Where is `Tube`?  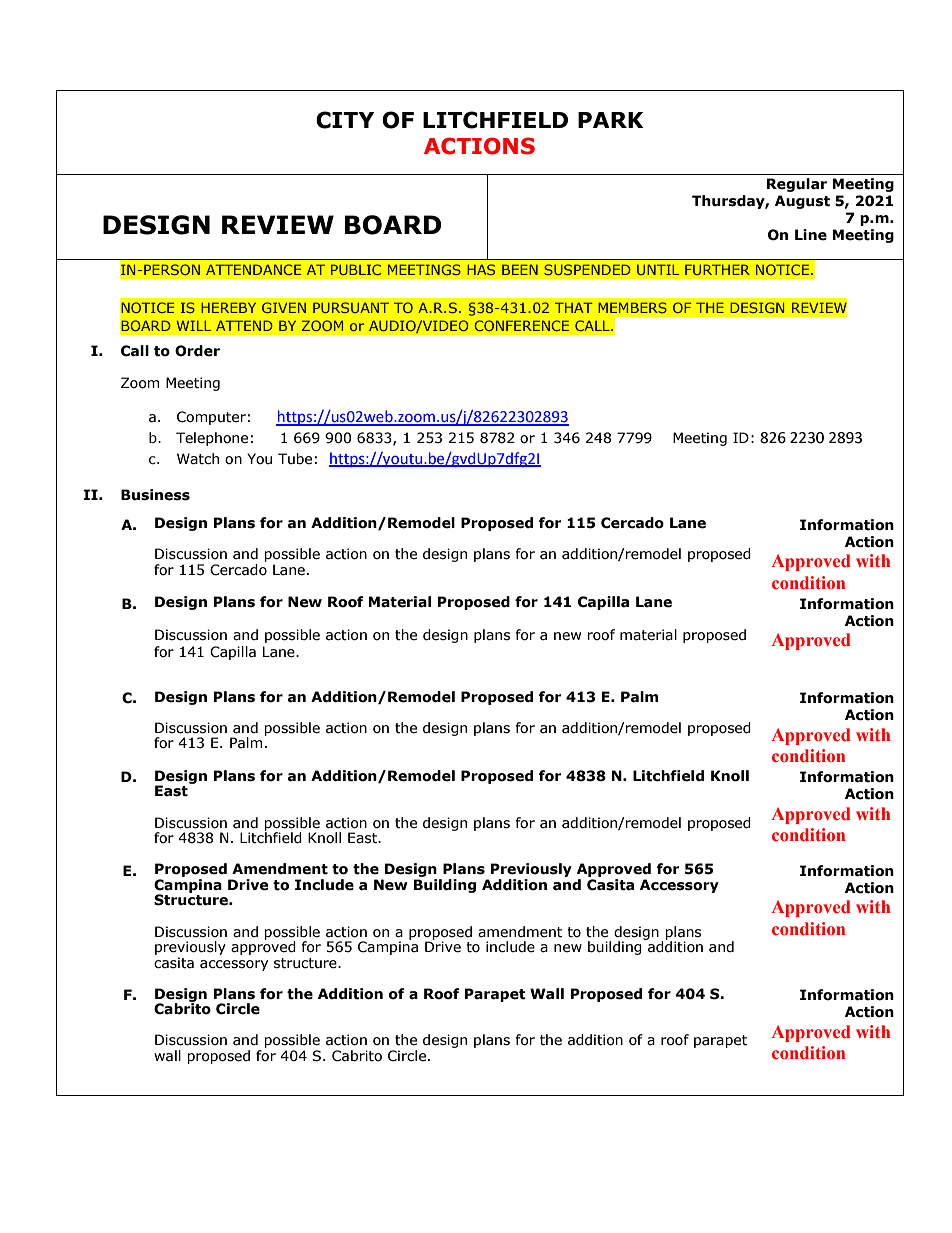 Tube is located at coordinates (295, 459).
